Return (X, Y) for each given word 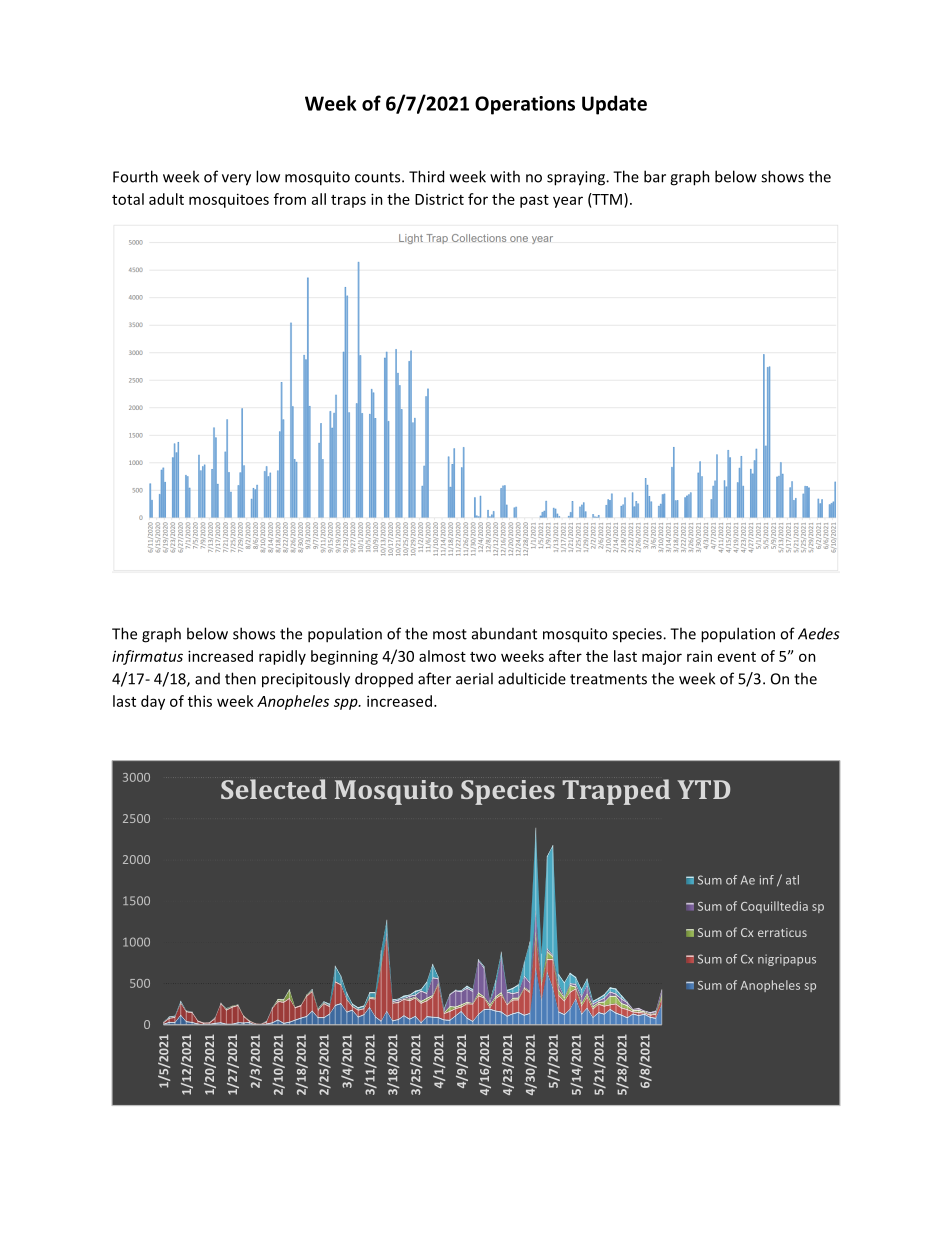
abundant (504, 633)
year (568, 202)
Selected (274, 789)
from (290, 199)
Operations (525, 105)
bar (655, 176)
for (478, 199)
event (737, 657)
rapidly (282, 657)
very (236, 180)
